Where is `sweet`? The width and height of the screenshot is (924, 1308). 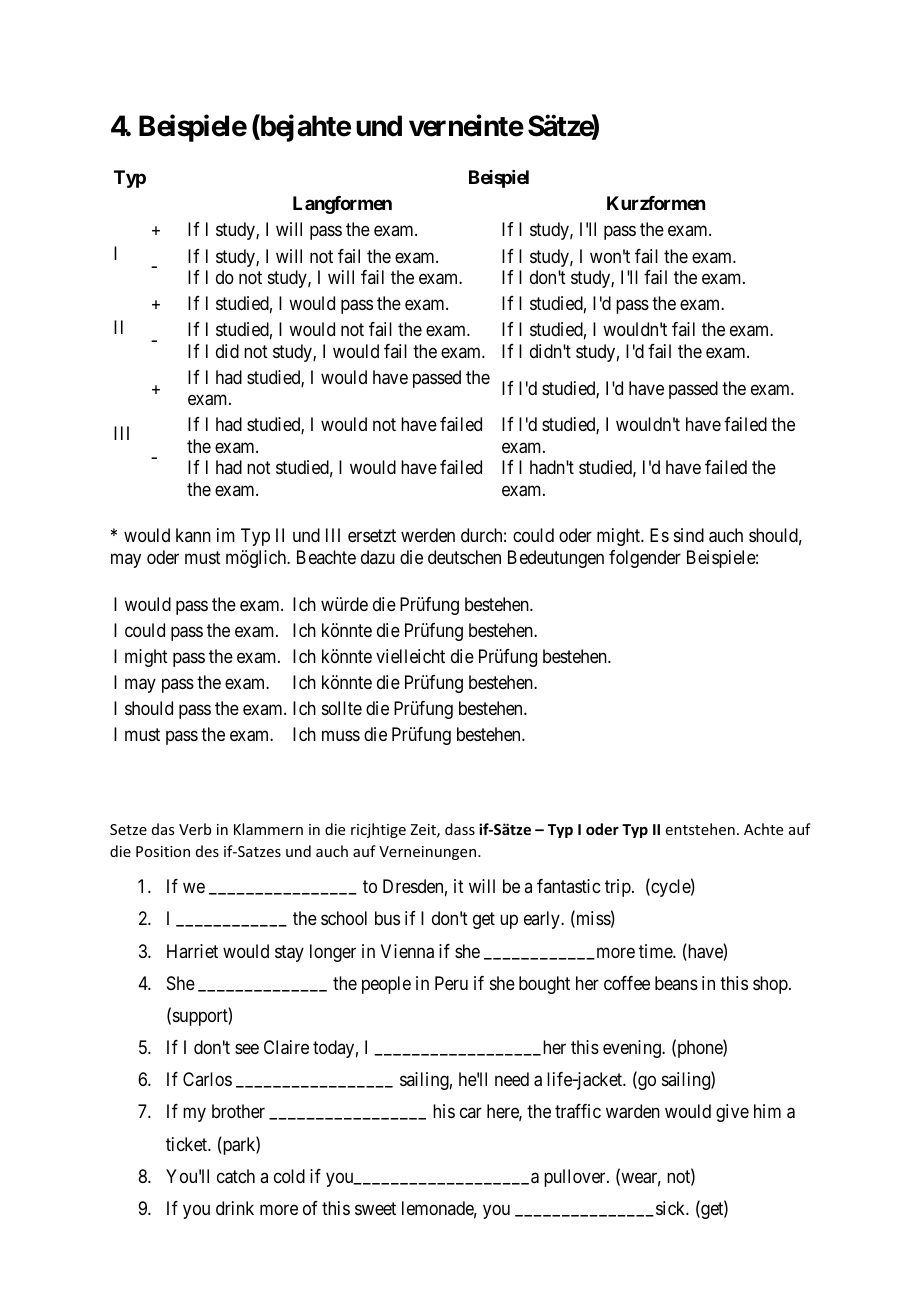 sweet is located at coordinates (375, 1208).
